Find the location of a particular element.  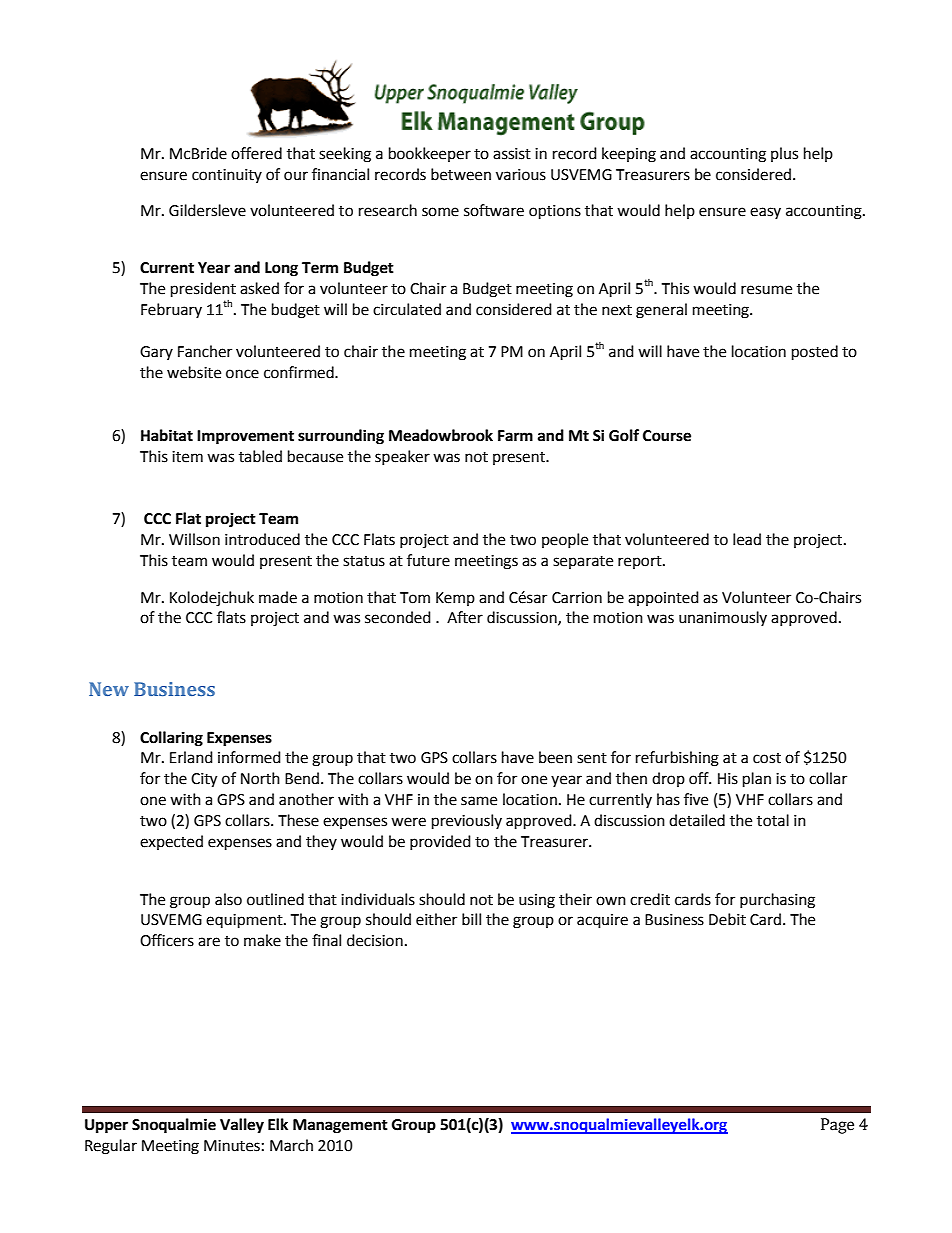

unanimously is located at coordinates (723, 618).
